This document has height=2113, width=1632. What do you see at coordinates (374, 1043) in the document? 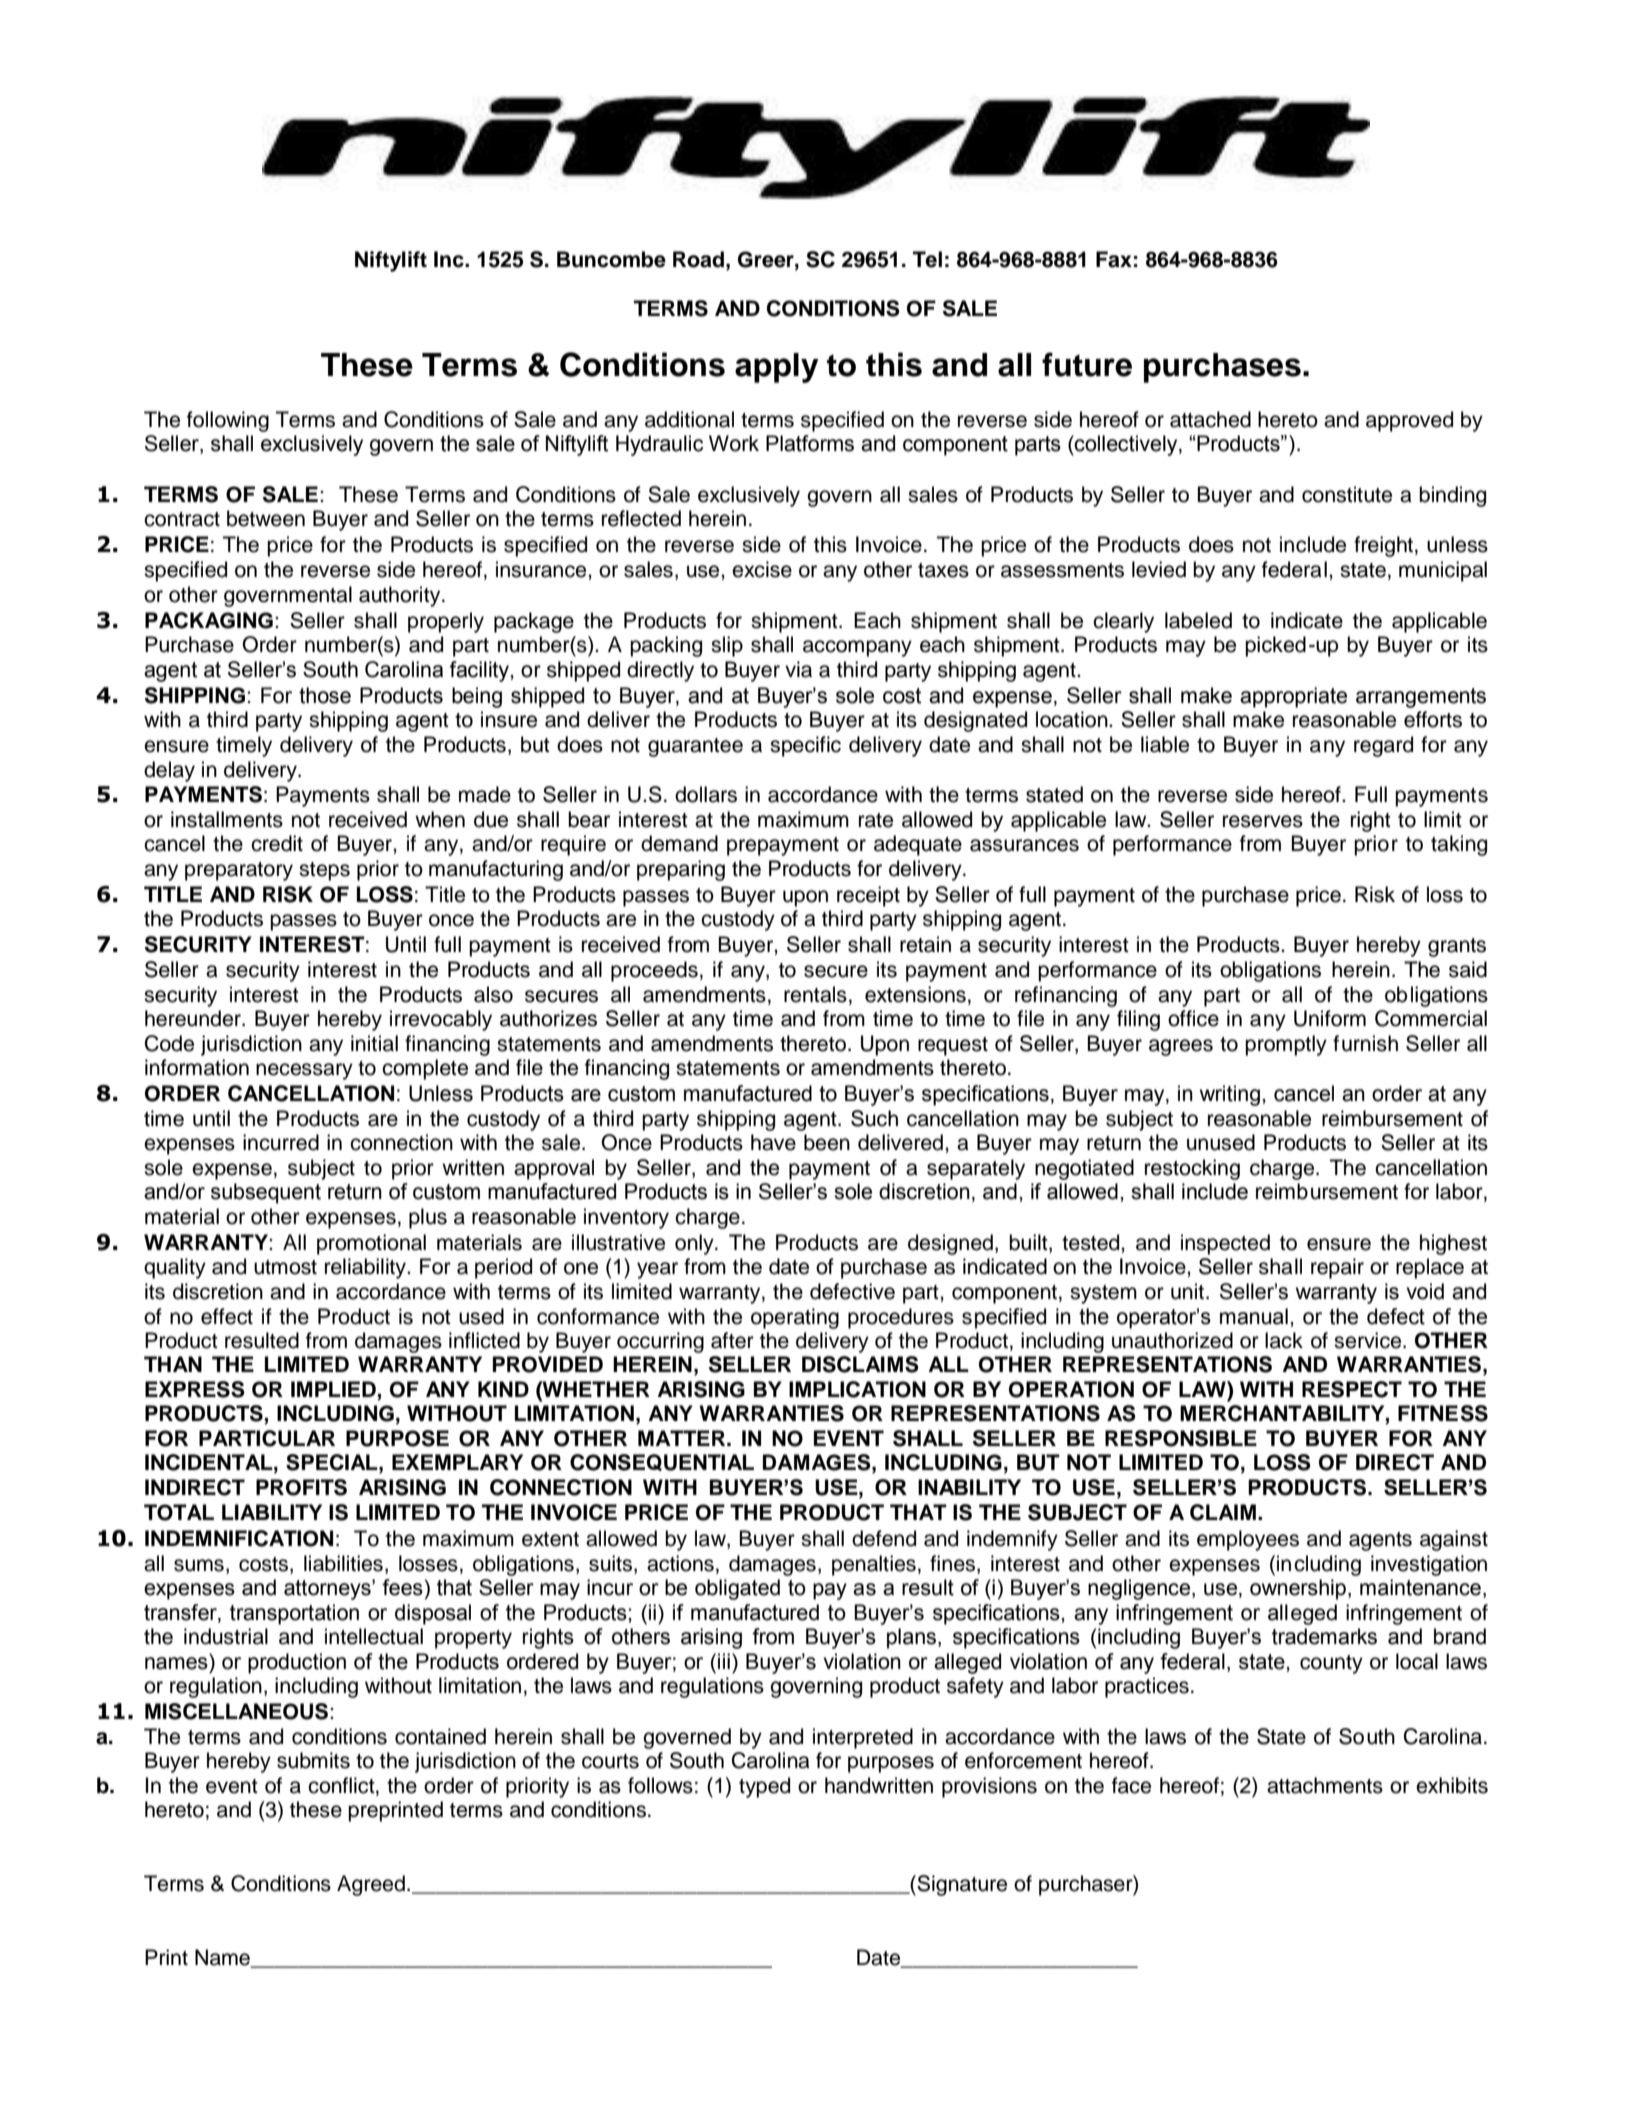
I see `initial` at bounding box center [374, 1043].
